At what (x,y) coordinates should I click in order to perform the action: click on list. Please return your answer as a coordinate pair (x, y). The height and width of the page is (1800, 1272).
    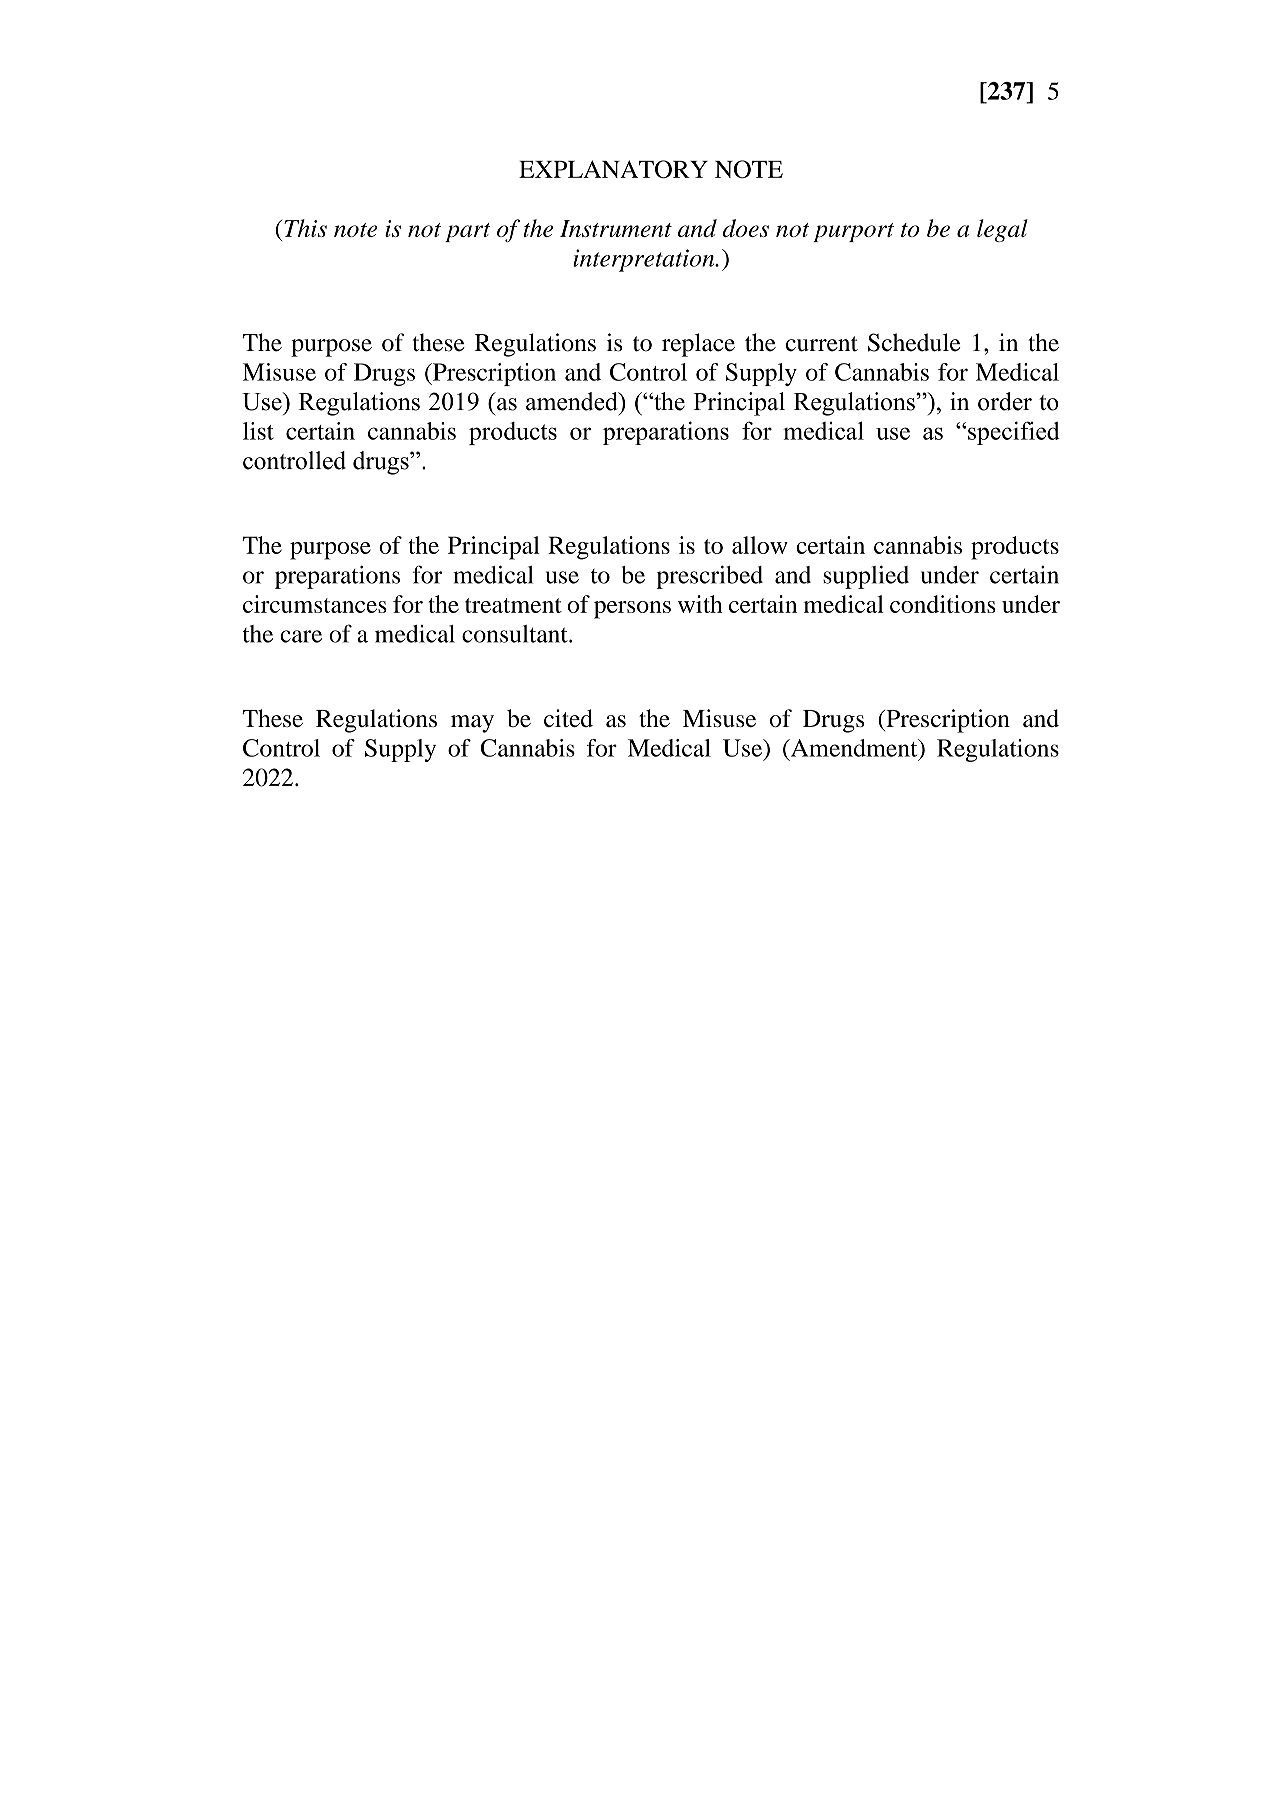
    Looking at the image, I should click on (258, 431).
